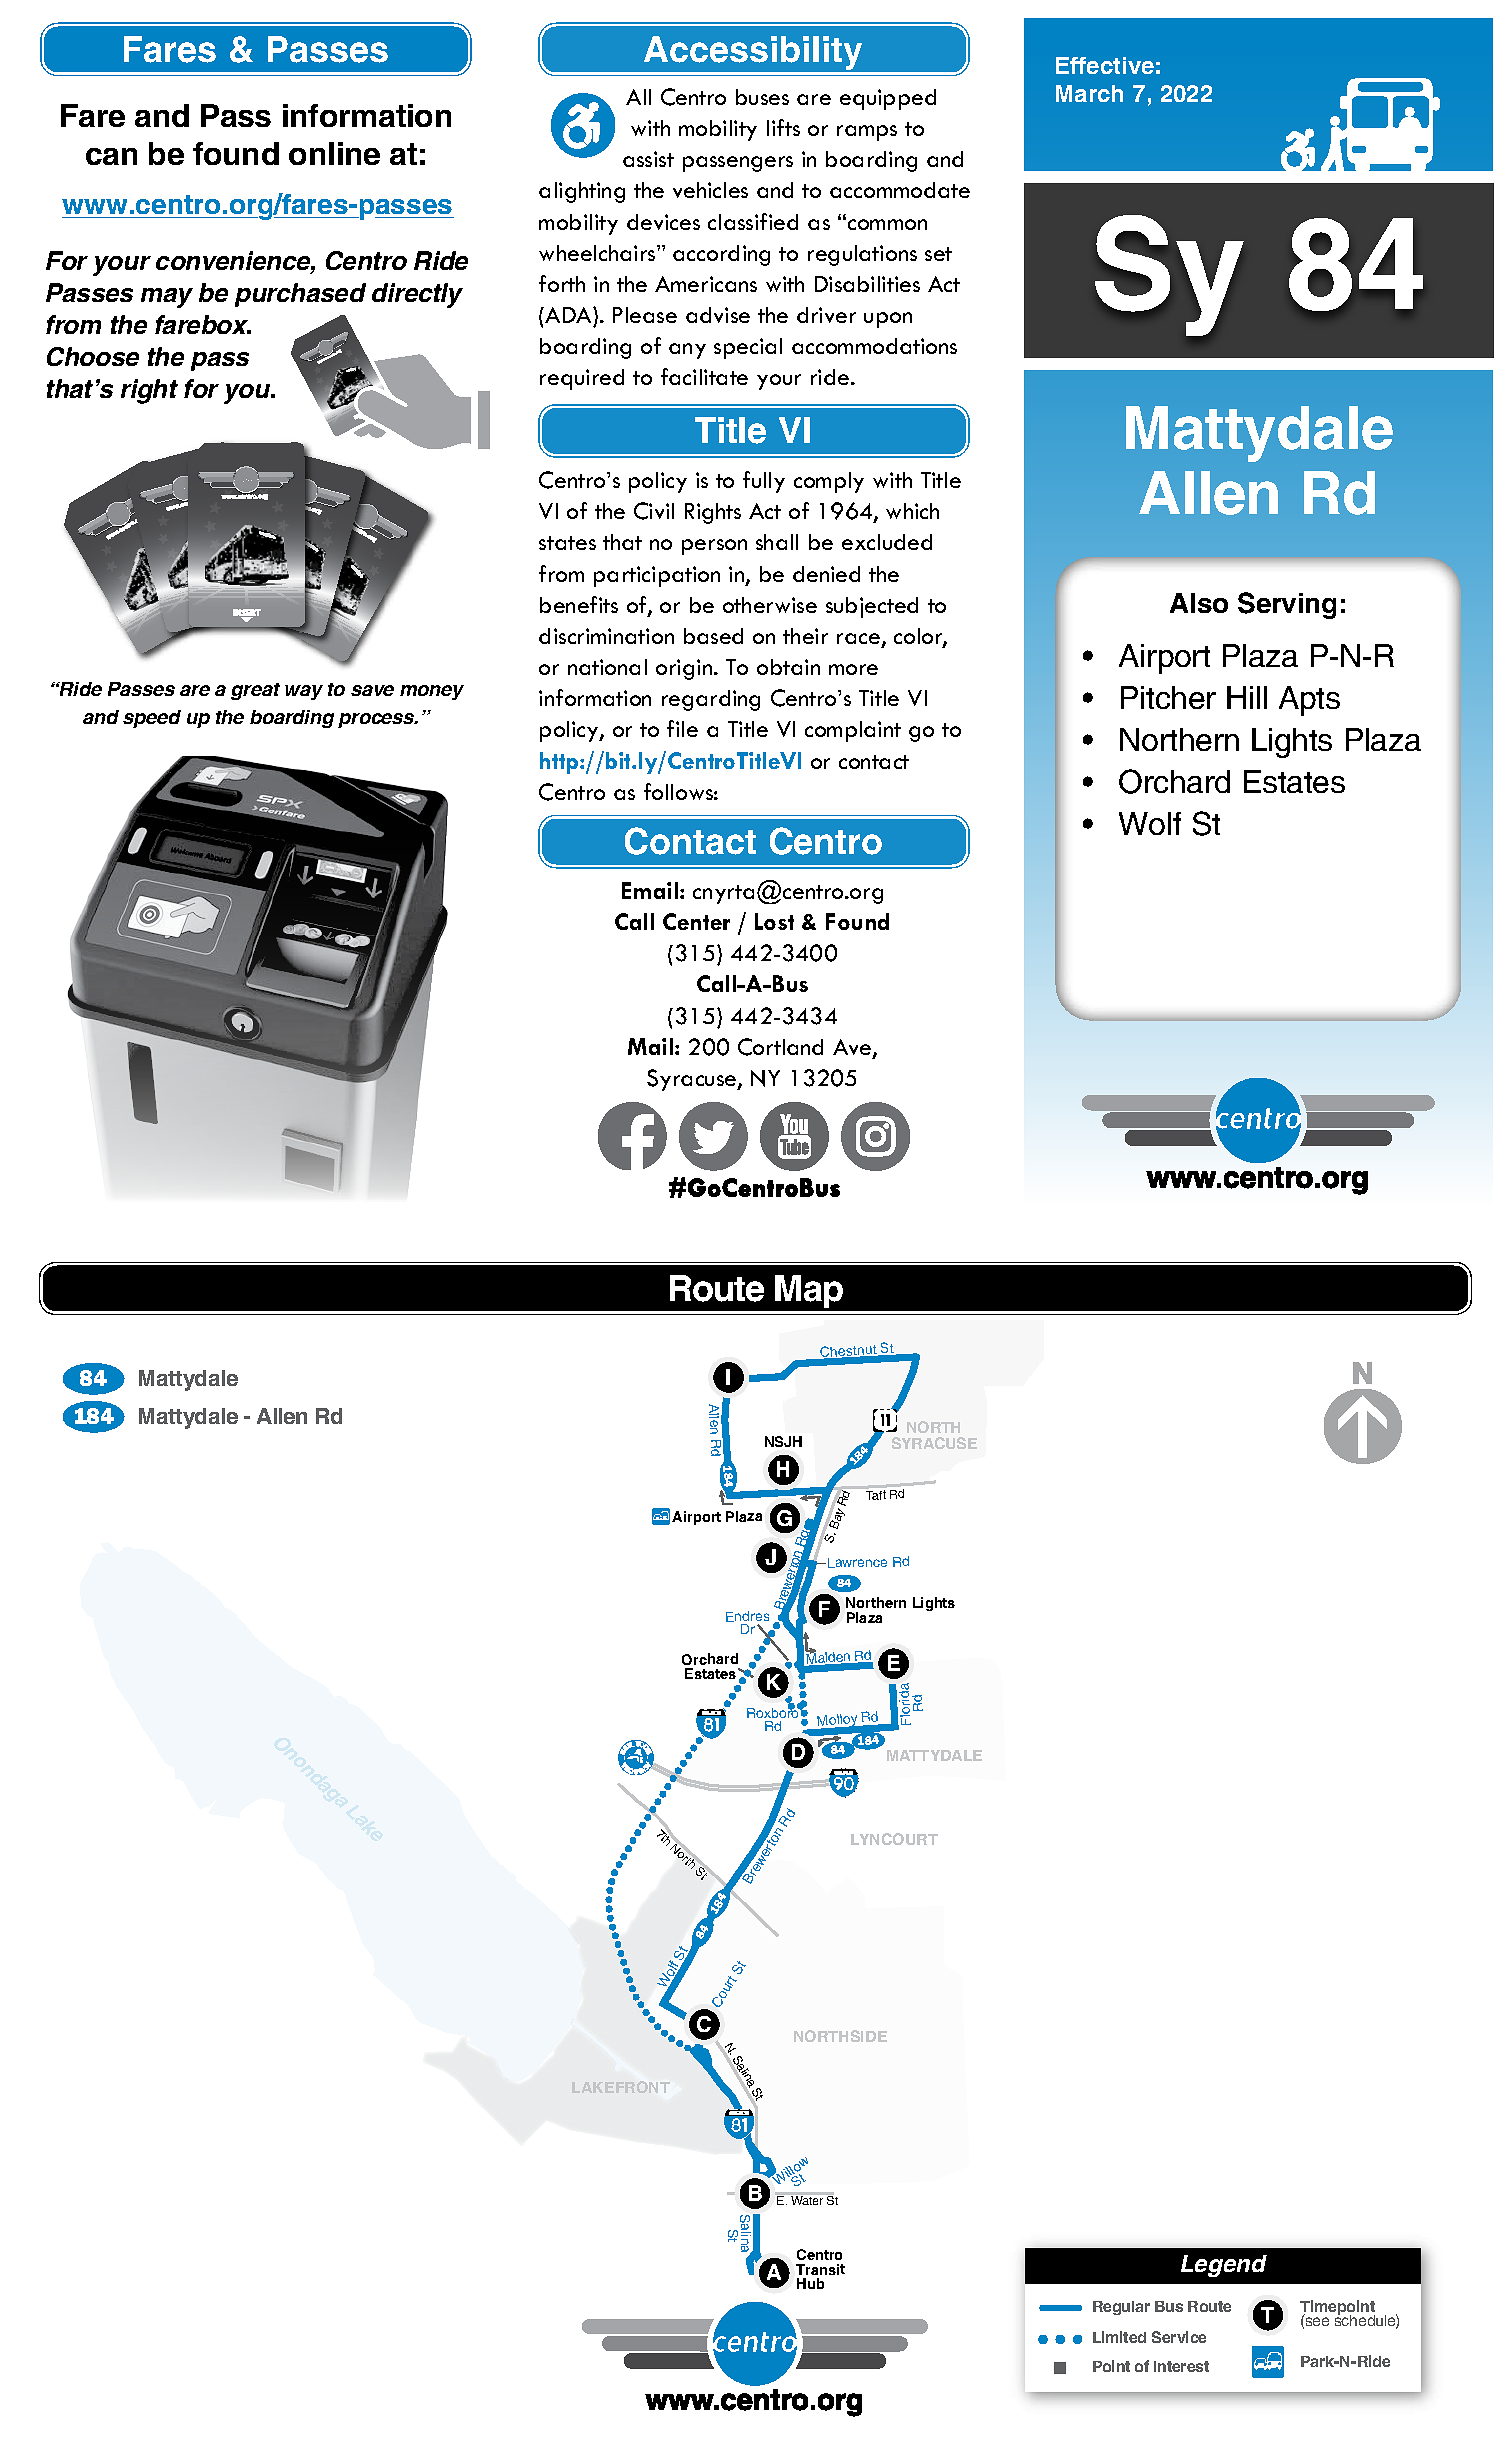 The height and width of the image is (2446, 1511). Describe the element at coordinates (1089, 93) in the image. I see `March` at that location.
